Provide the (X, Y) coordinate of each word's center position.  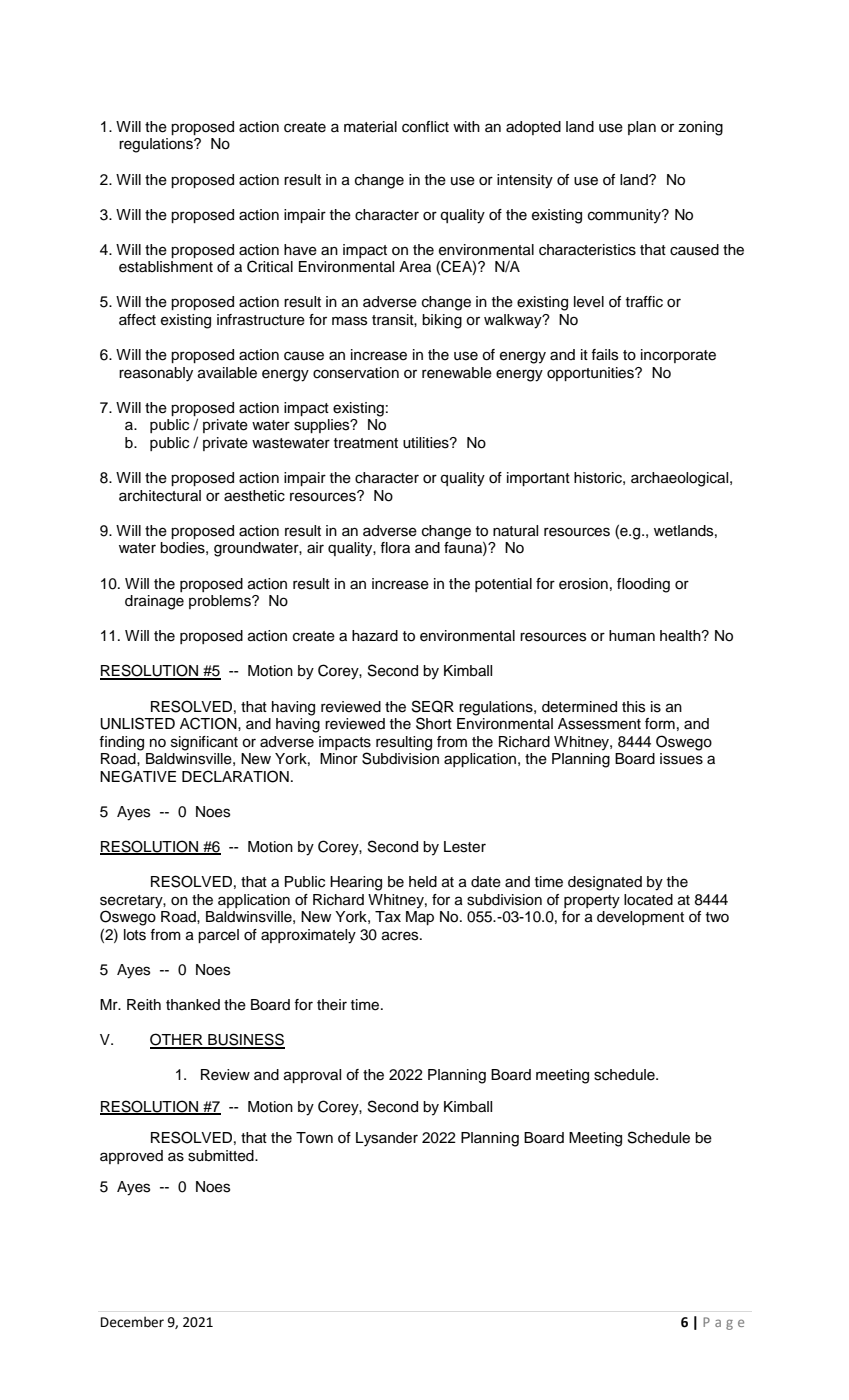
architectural (160, 496)
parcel (218, 936)
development (640, 918)
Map (420, 918)
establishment (166, 267)
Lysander (387, 1139)
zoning (700, 128)
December (132, 1322)
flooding (643, 585)
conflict (425, 127)
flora (395, 548)
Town (314, 1138)
